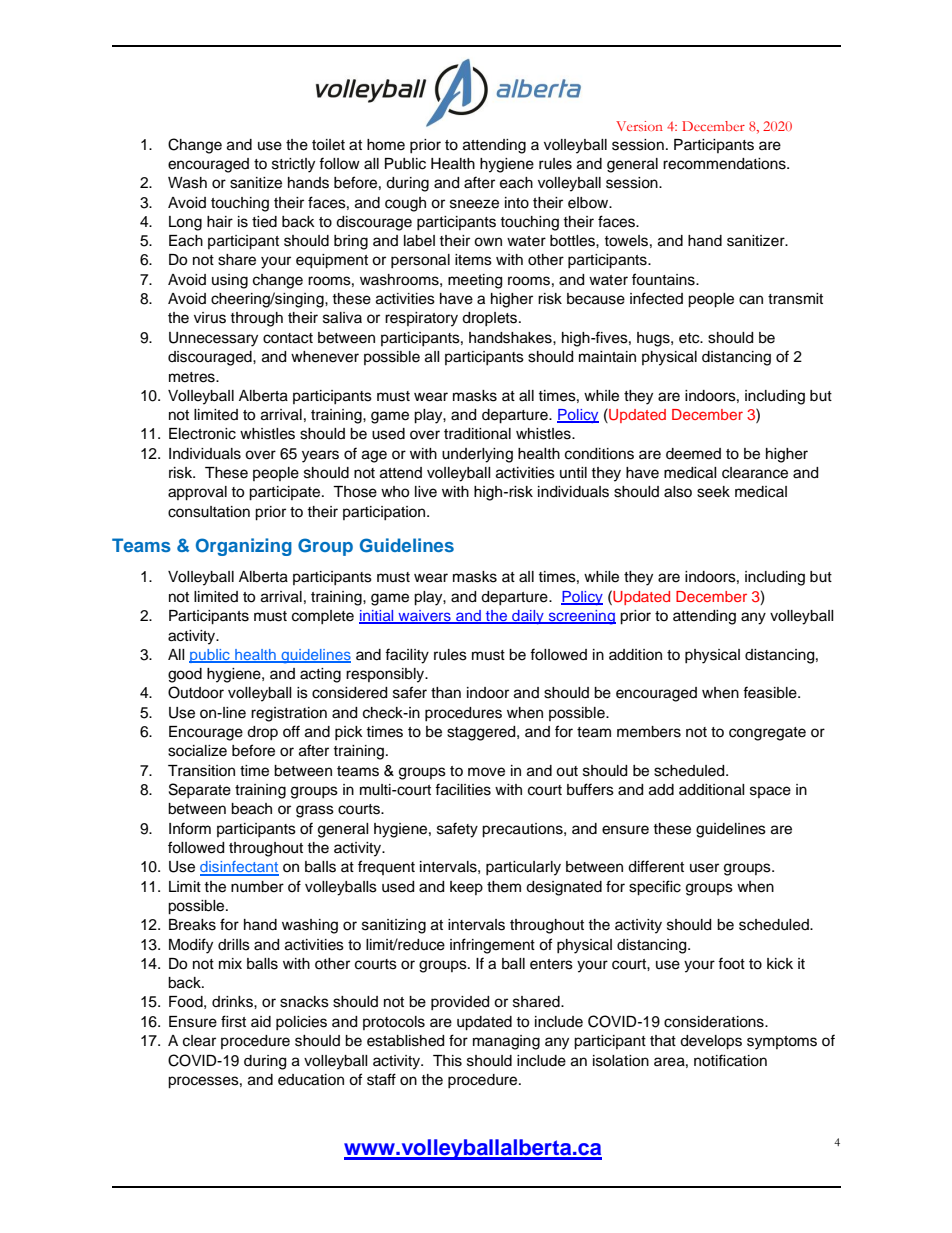  Describe the element at coordinates (713, 492) in the document. I see `seek` at that location.
